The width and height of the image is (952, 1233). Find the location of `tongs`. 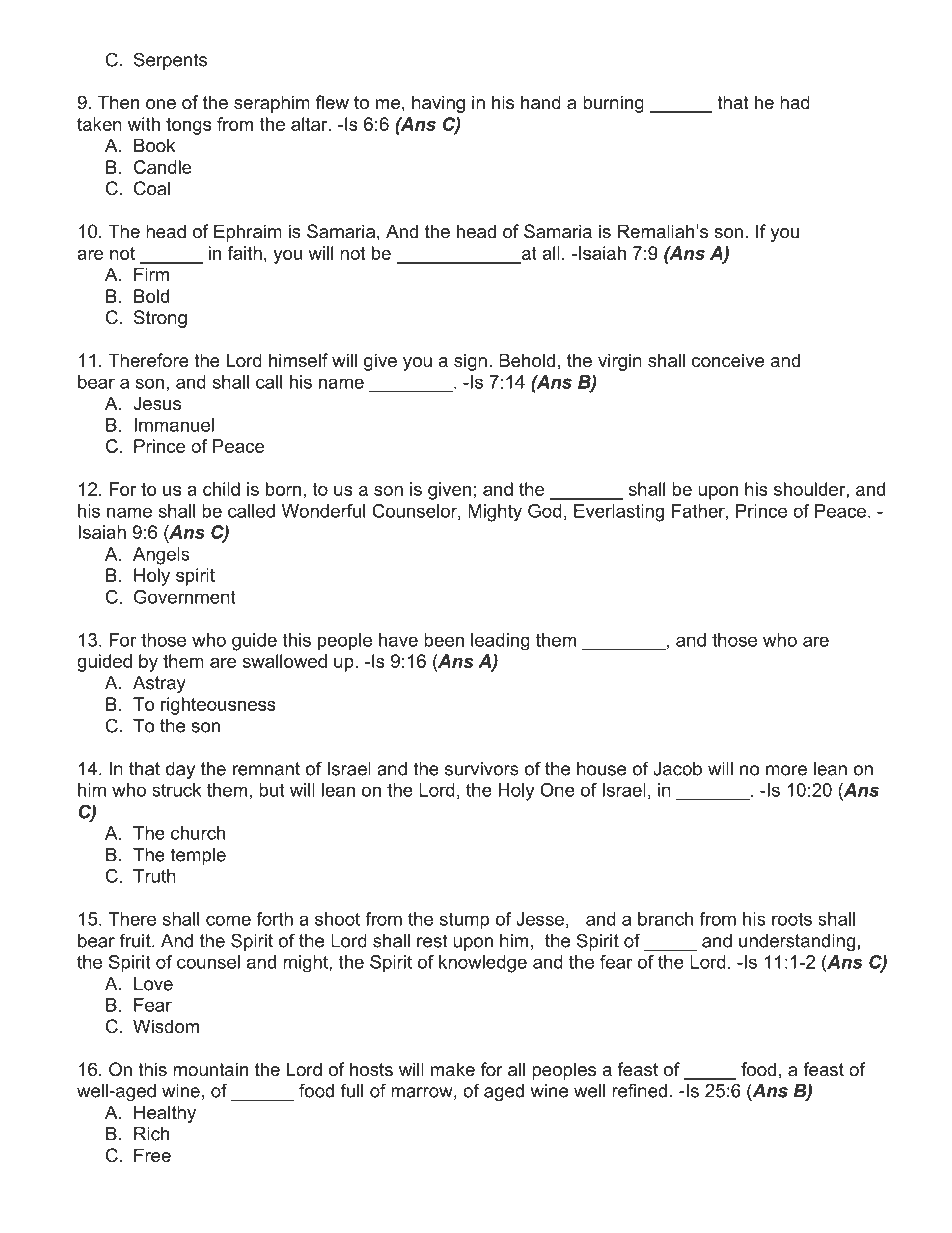

tongs is located at coordinates (188, 126).
